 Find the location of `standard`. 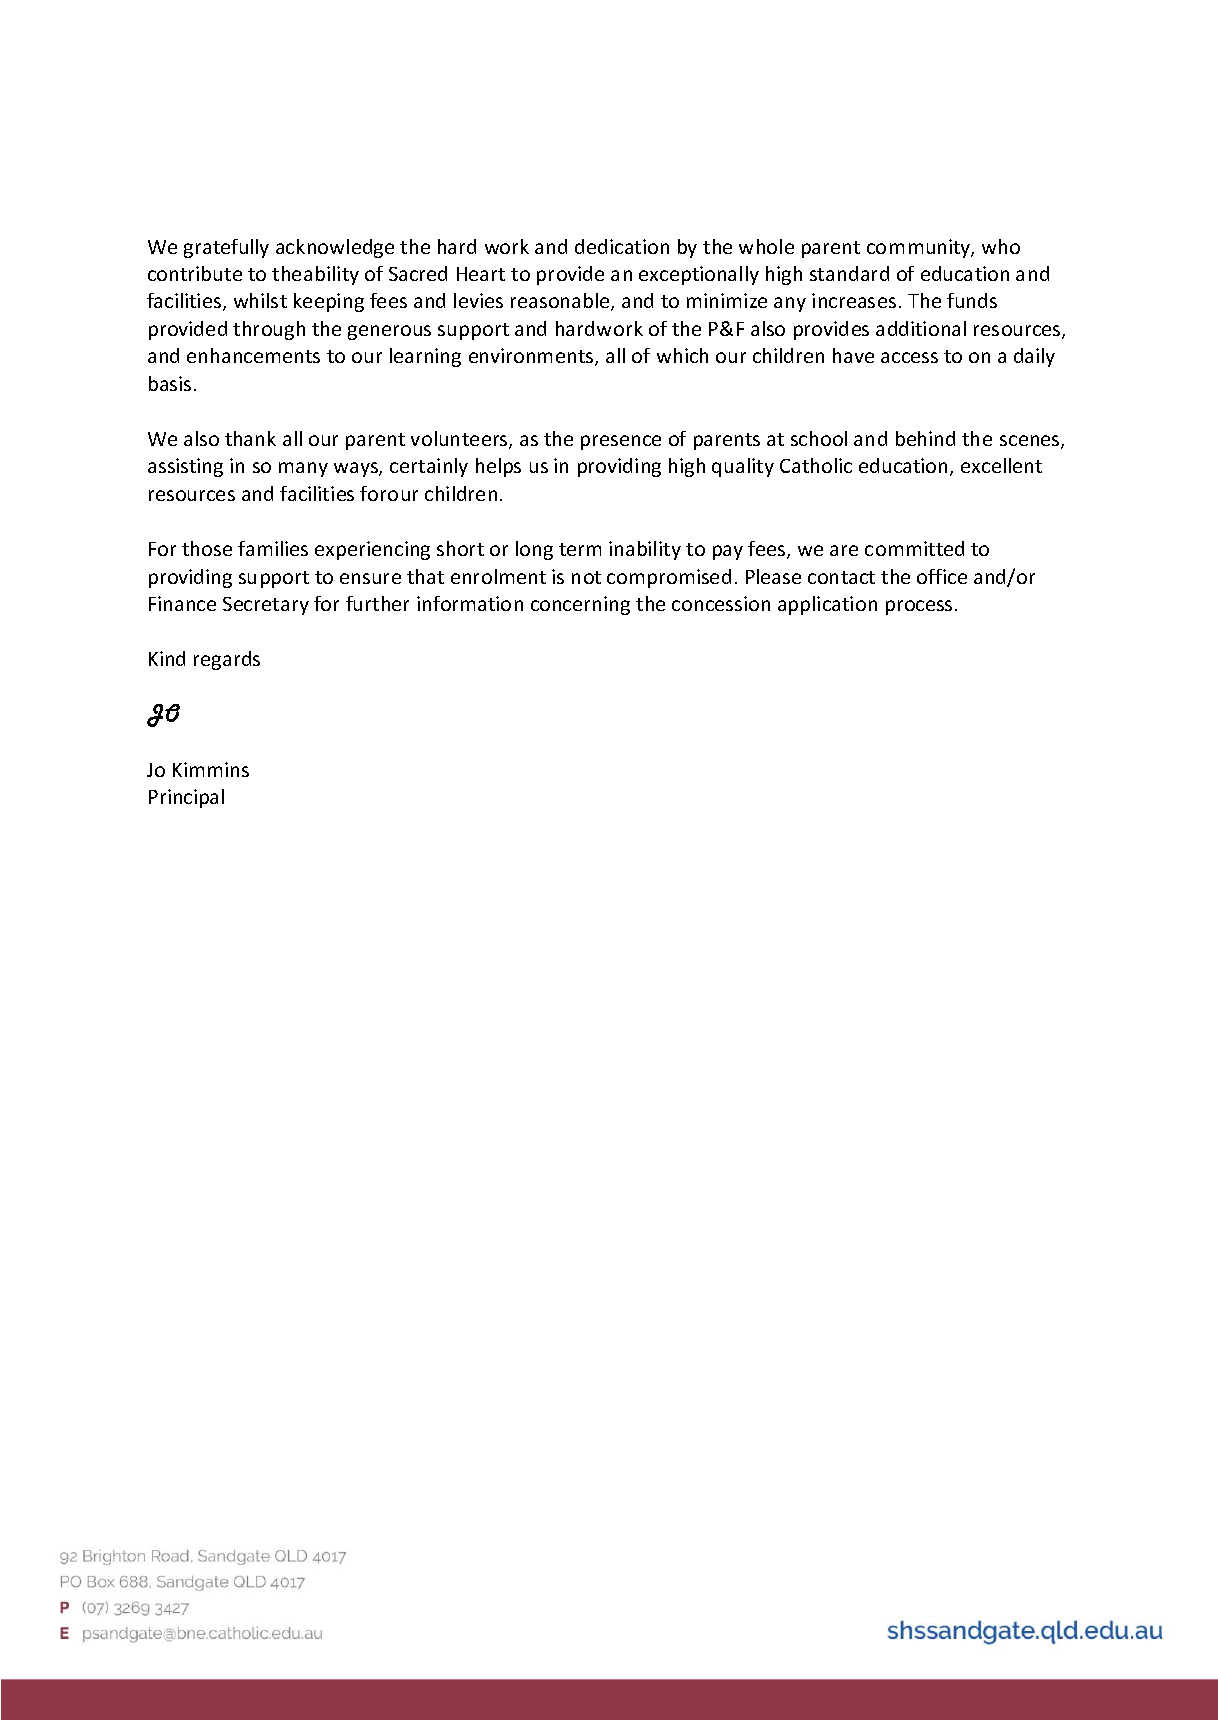

standard is located at coordinates (849, 273).
